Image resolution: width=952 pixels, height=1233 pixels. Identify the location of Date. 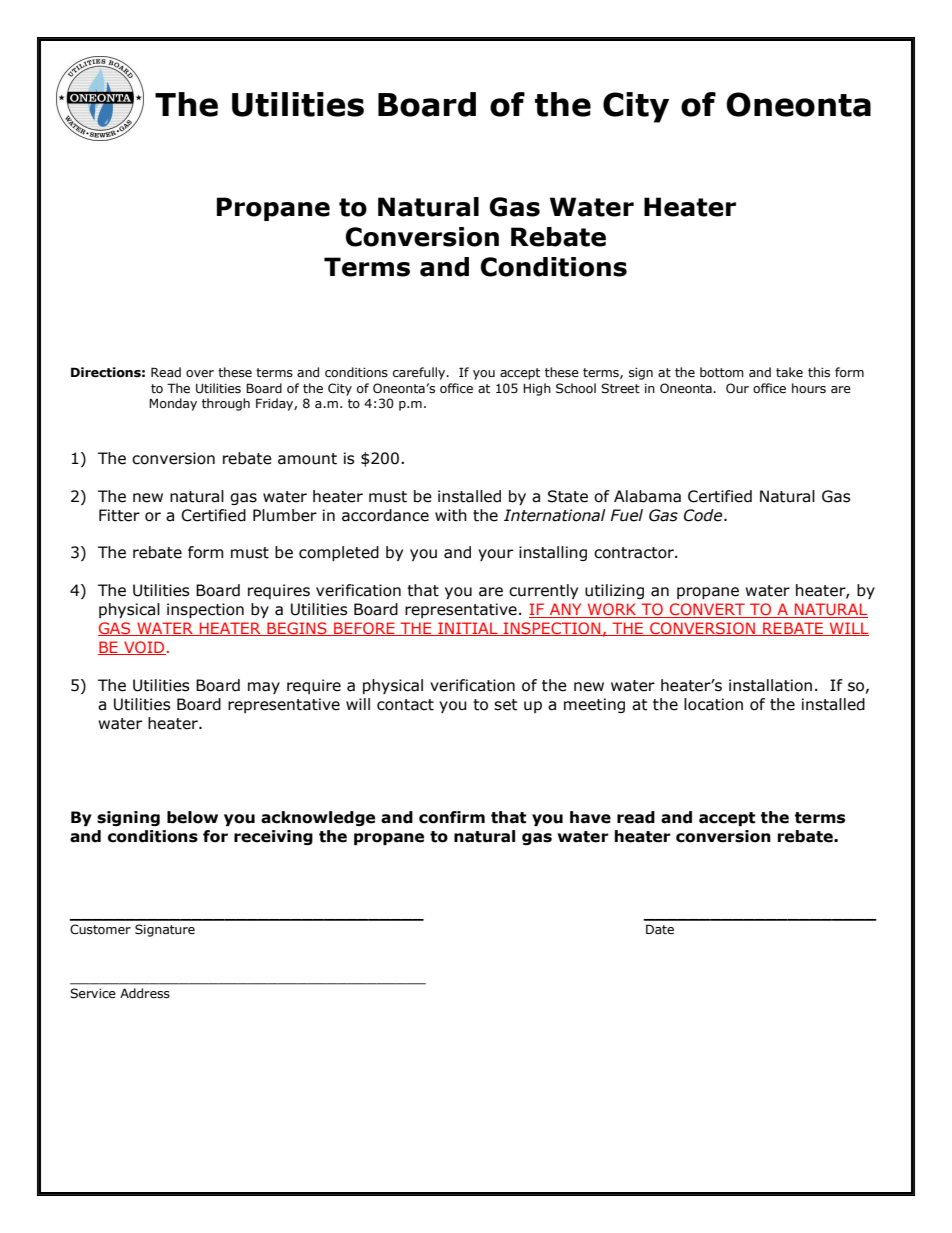
(660, 929).
